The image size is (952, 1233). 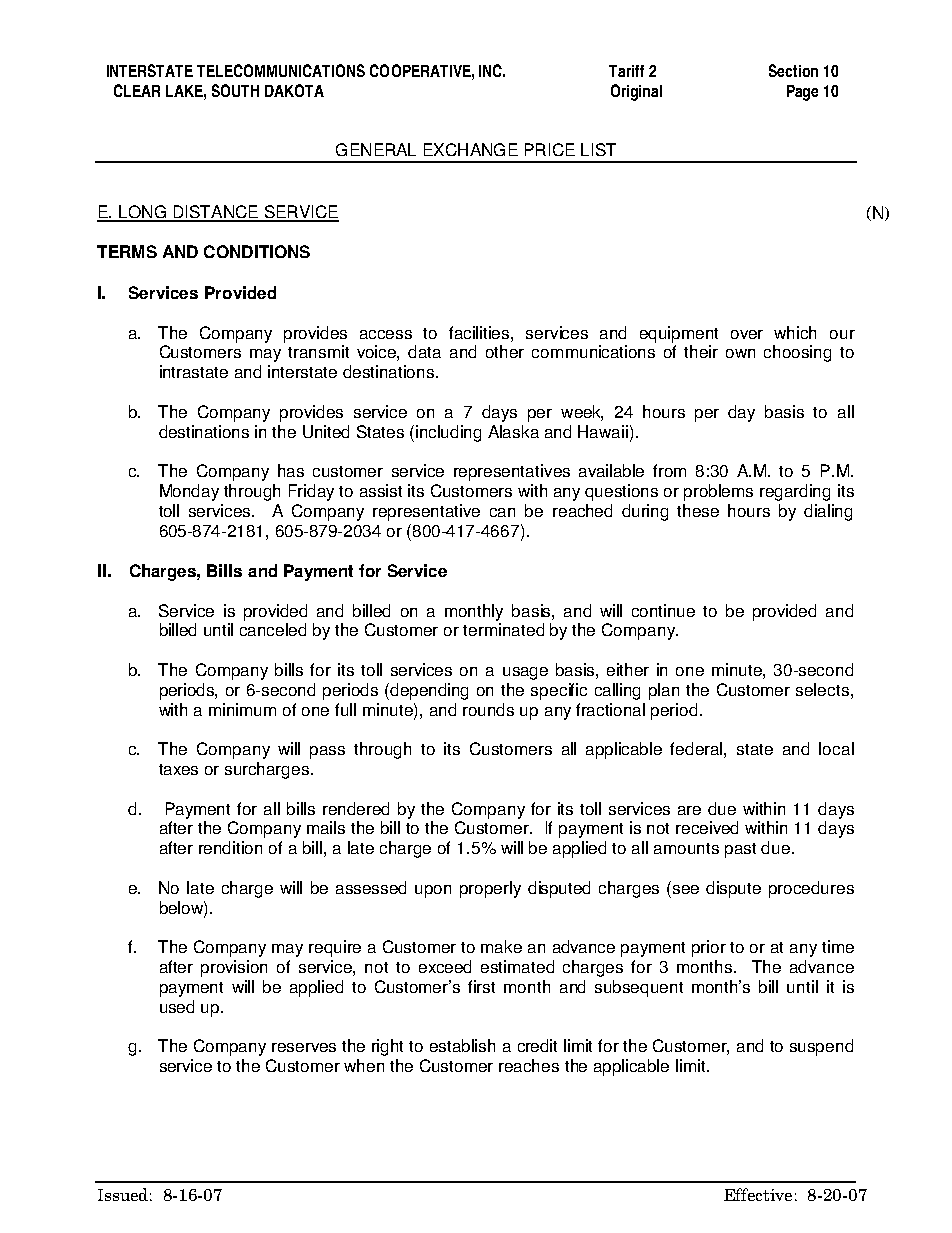 What do you see at coordinates (822, 689) in the screenshot?
I see `selects` at bounding box center [822, 689].
